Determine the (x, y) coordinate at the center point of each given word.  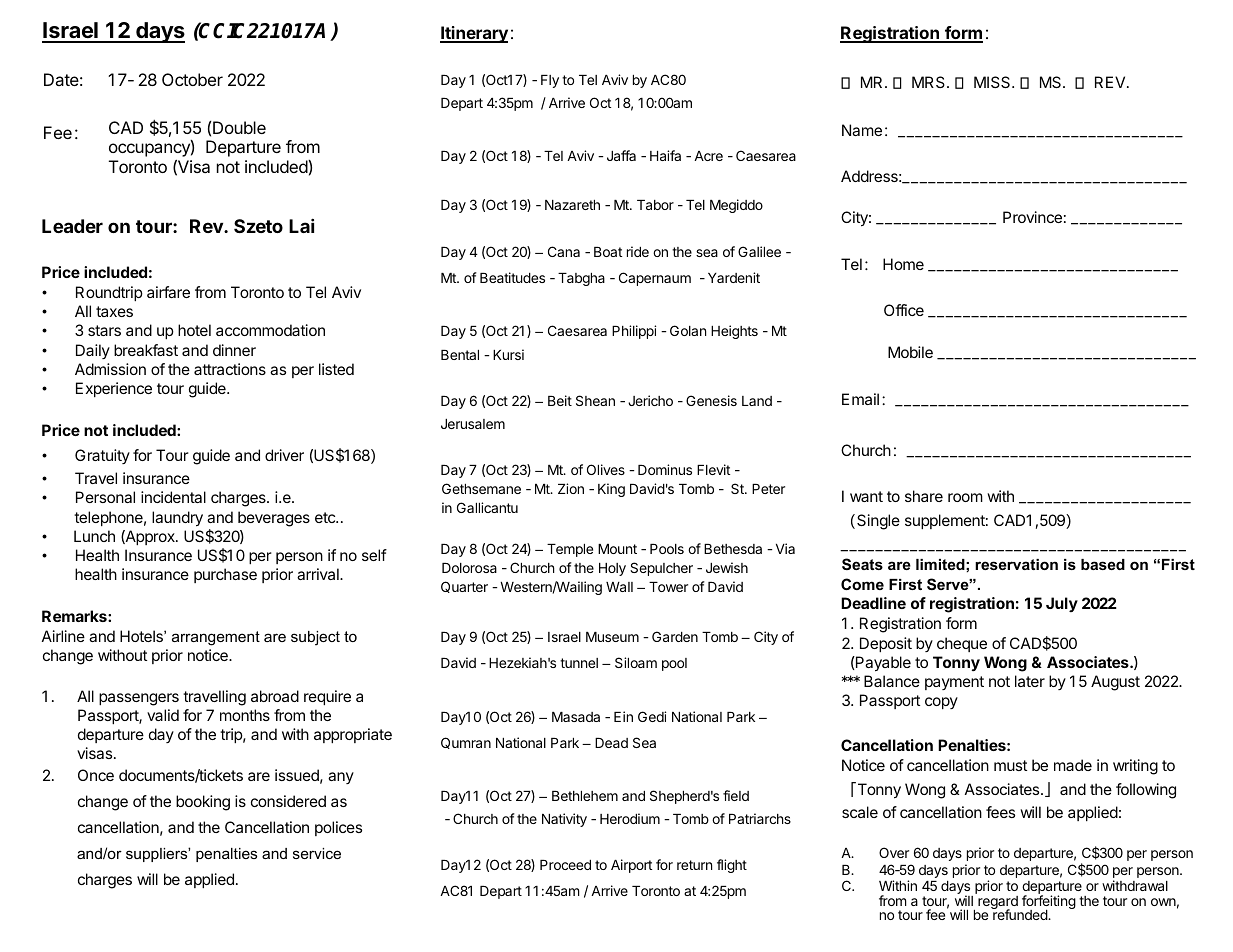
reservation (1016, 564)
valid (163, 715)
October (192, 79)
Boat (608, 252)
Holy (612, 569)
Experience (114, 389)
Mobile (910, 352)
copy (941, 703)
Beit (560, 400)
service (317, 853)
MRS (930, 82)
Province (1032, 217)
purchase (225, 575)
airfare (168, 292)
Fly (550, 81)
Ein (623, 716)
